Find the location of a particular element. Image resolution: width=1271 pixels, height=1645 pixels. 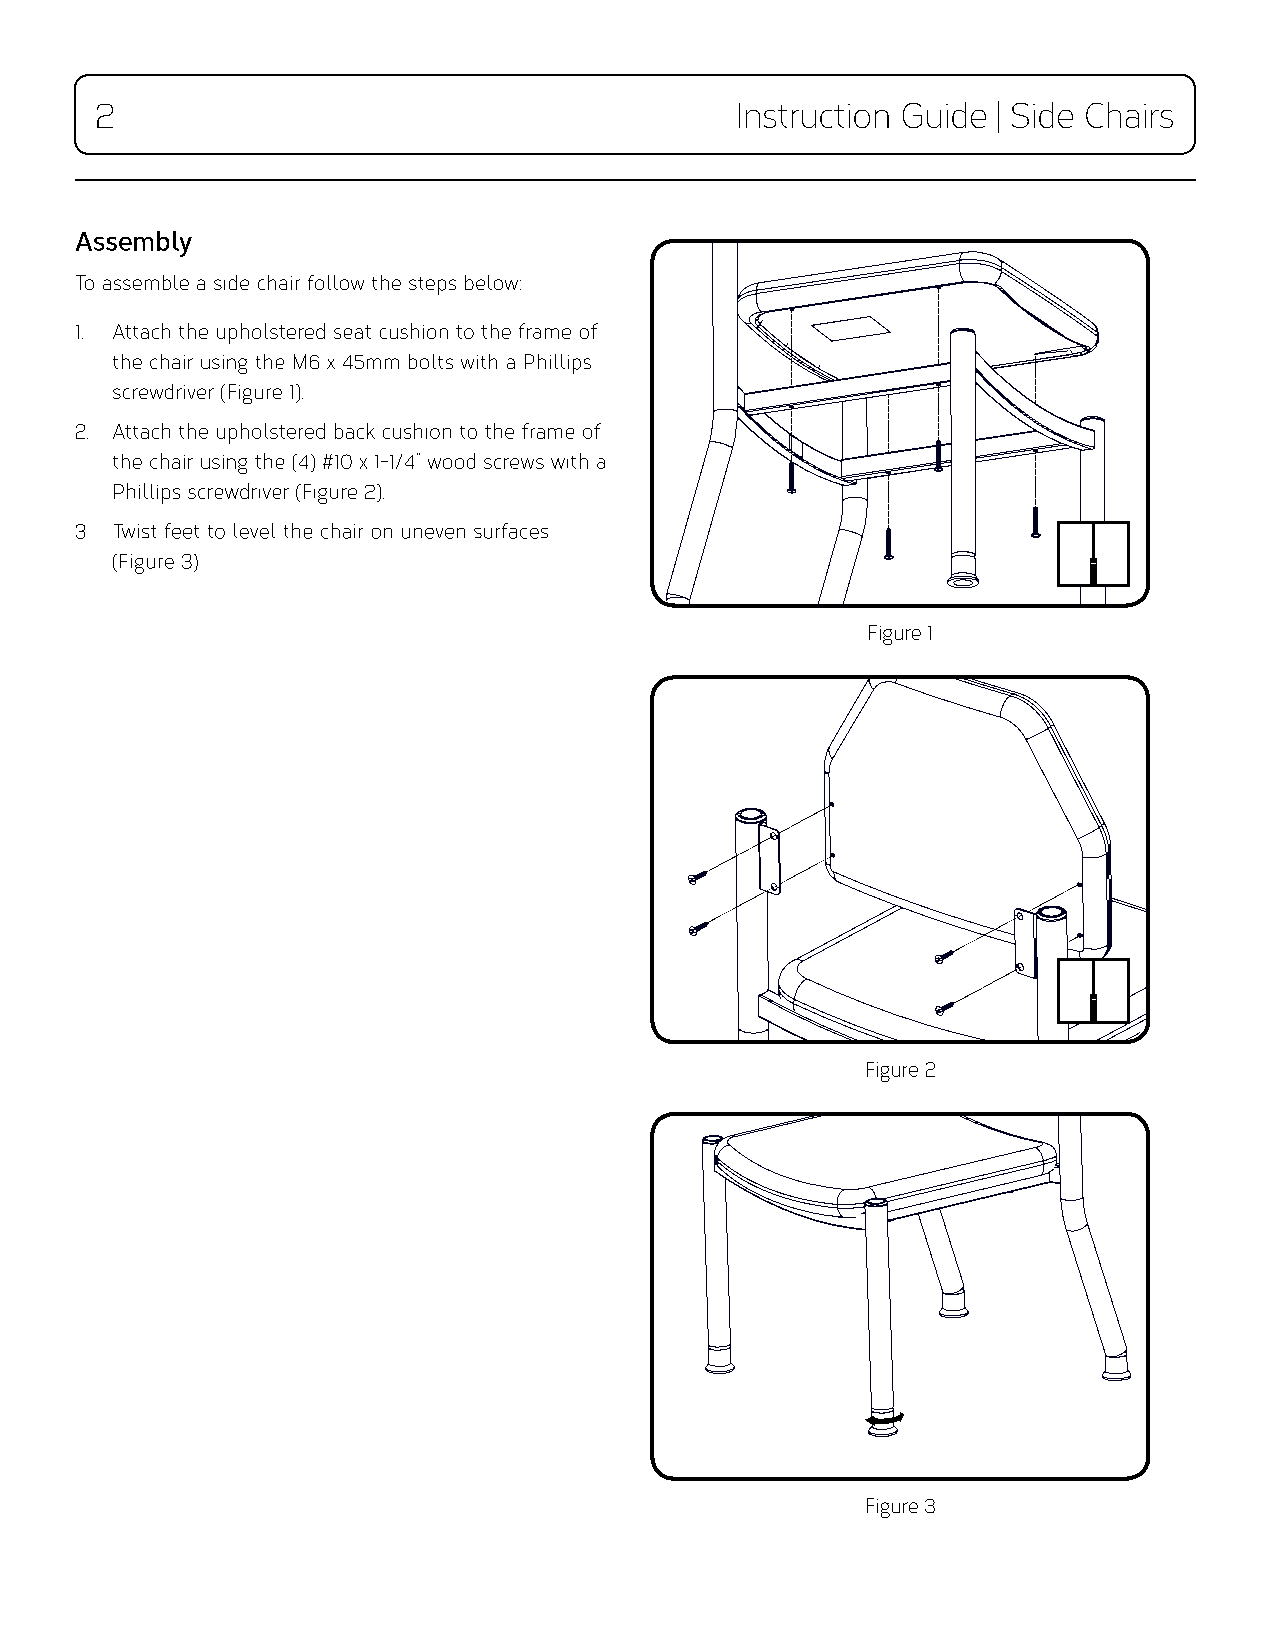

surfaces is located at coordinates (511, 531).
